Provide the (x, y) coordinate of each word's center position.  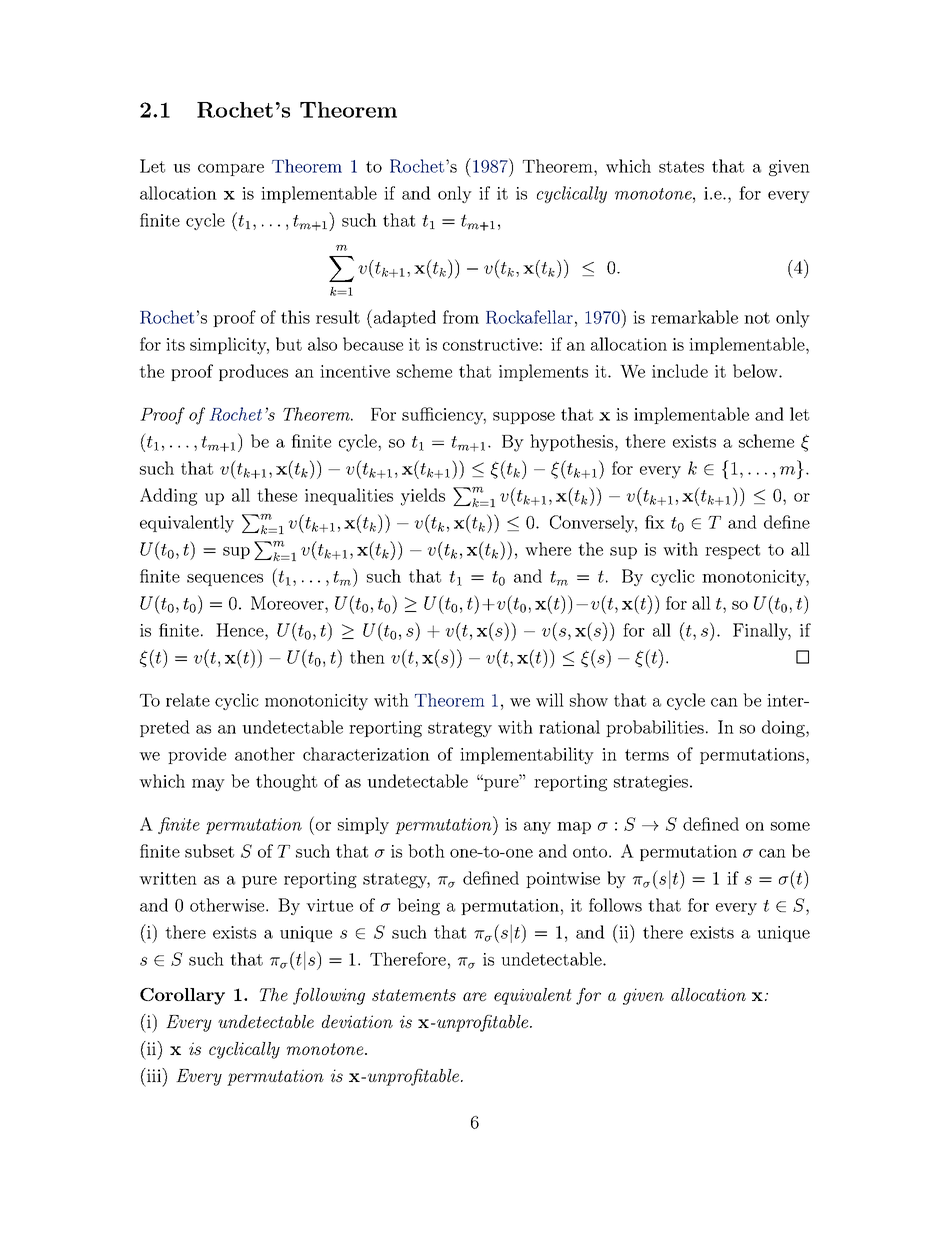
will (550, 700)
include (680, 371)
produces (253, 372)
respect (732, 551)
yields (423, 497)
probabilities (655, 728)
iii (154, 1075)
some (790, 826)
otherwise (228, 905)
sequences (225, 580)
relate (188, 700)
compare (231, 170)
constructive (490, 344)
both (426, 851)
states (681, 167)
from (461, 317)
